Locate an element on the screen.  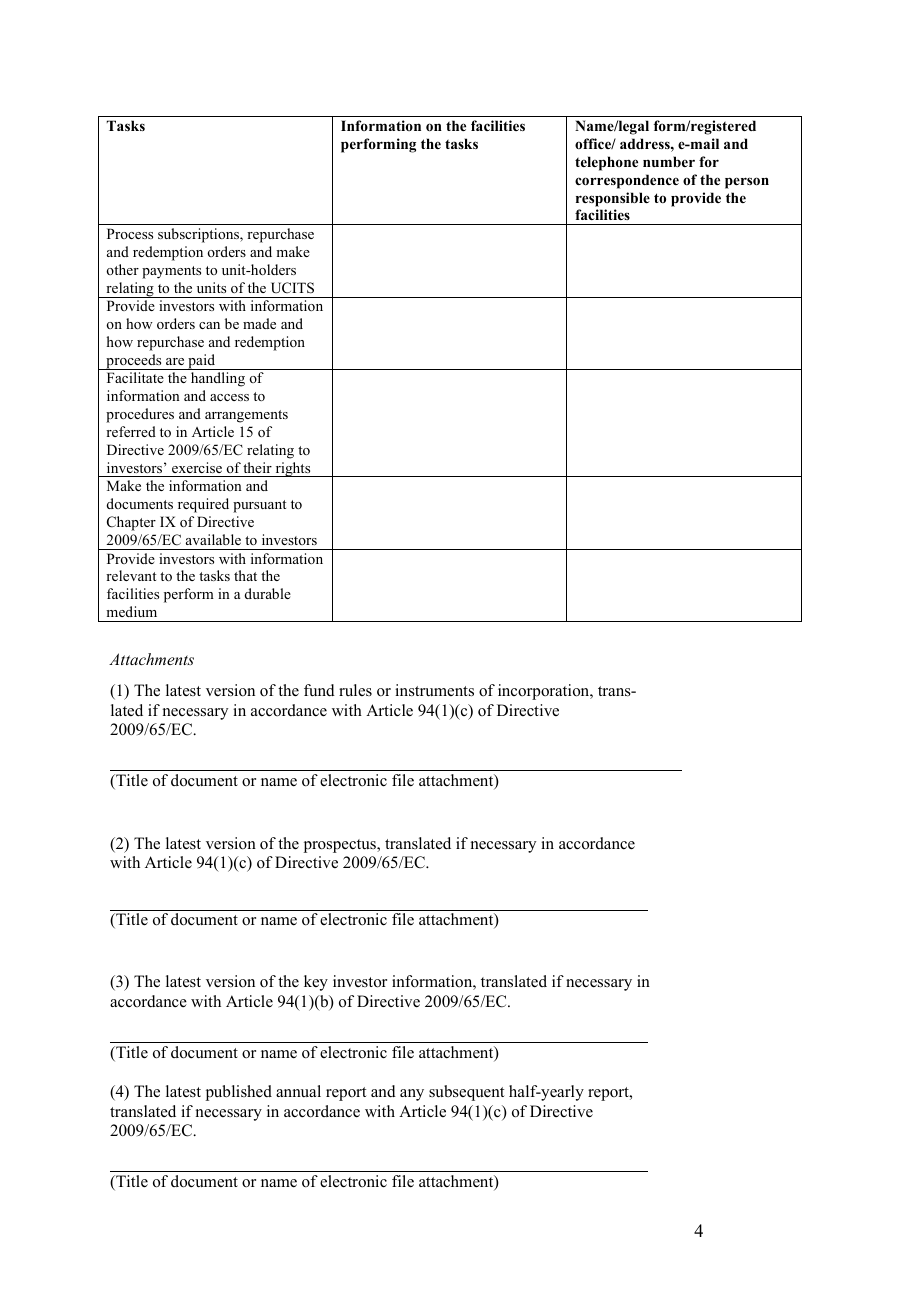
any is located at coordinates (412, 1095).
